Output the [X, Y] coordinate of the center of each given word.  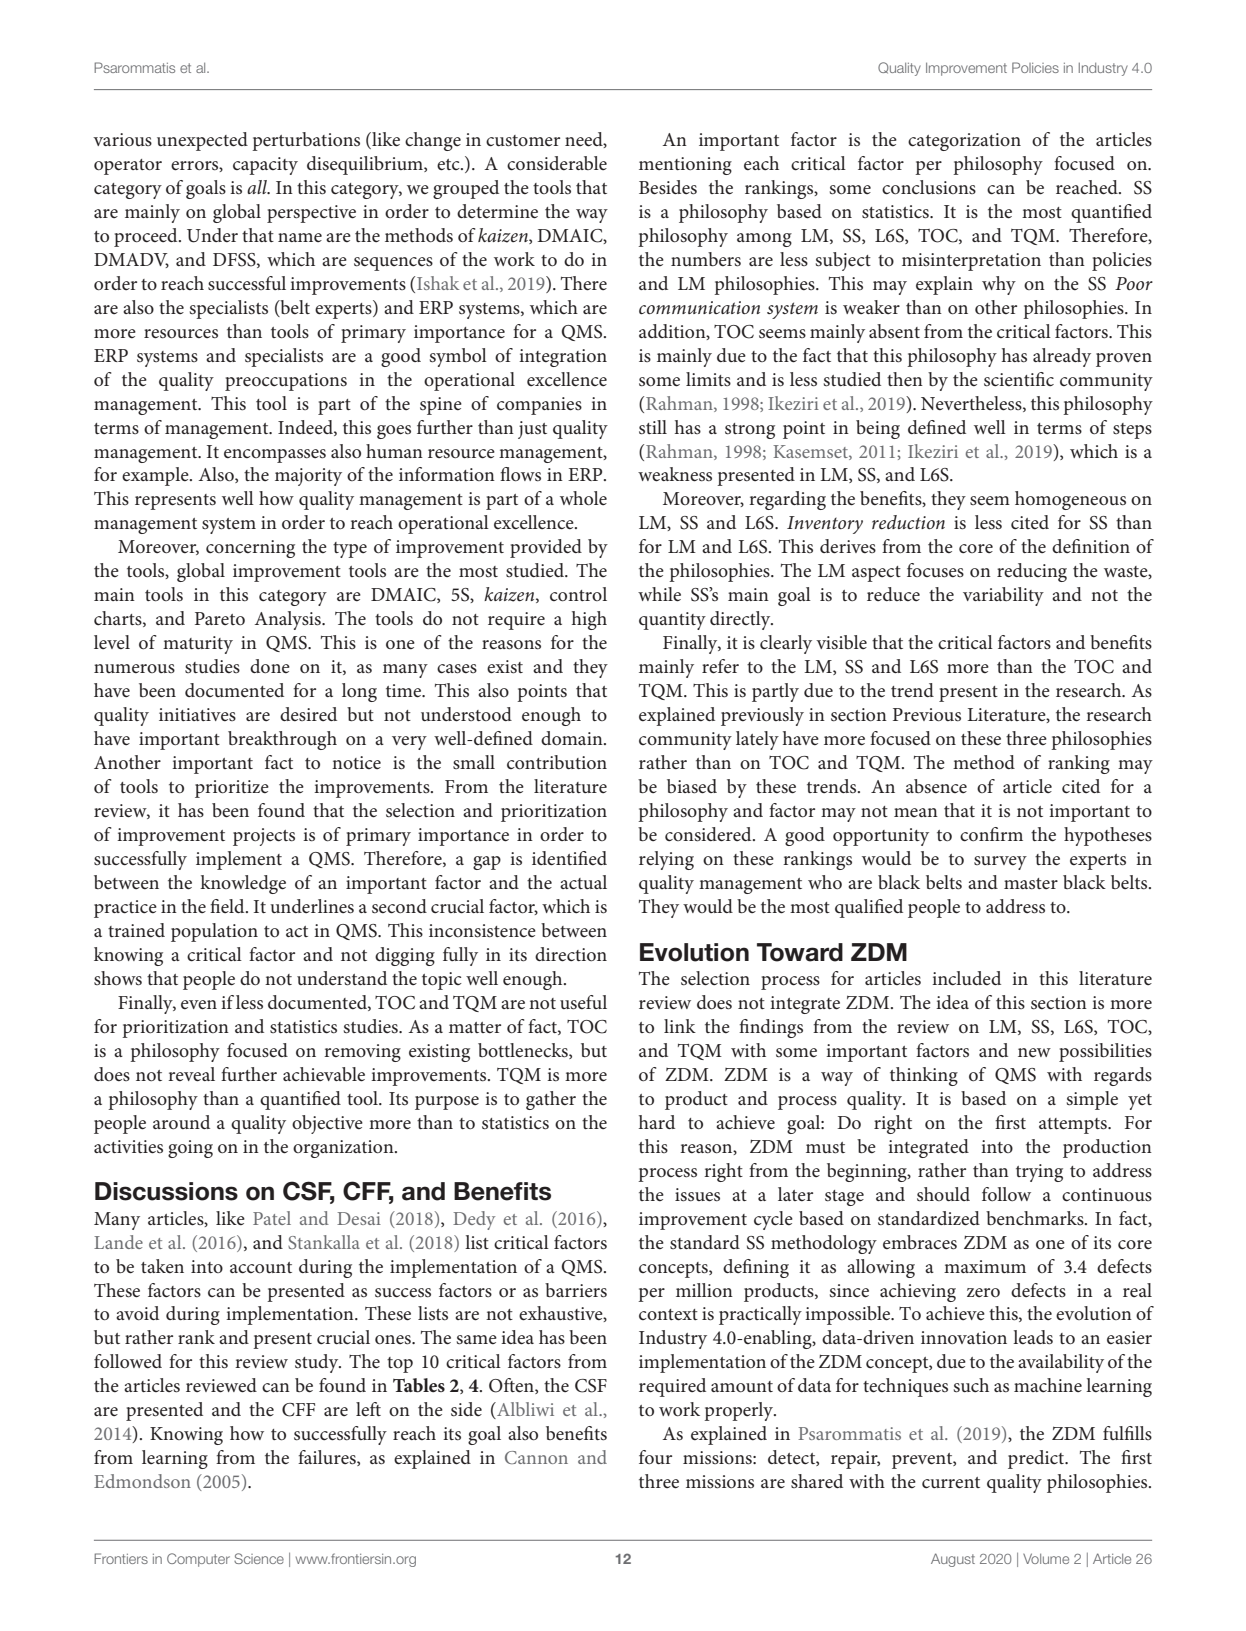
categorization [964, 142]
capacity [265, 166]
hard [657, 1122]
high [589, 620]
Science [259, 1558]
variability [1003, 596]
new [1034, 1052]
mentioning [685, 166]
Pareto [220, 618]
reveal [191, 1074]
